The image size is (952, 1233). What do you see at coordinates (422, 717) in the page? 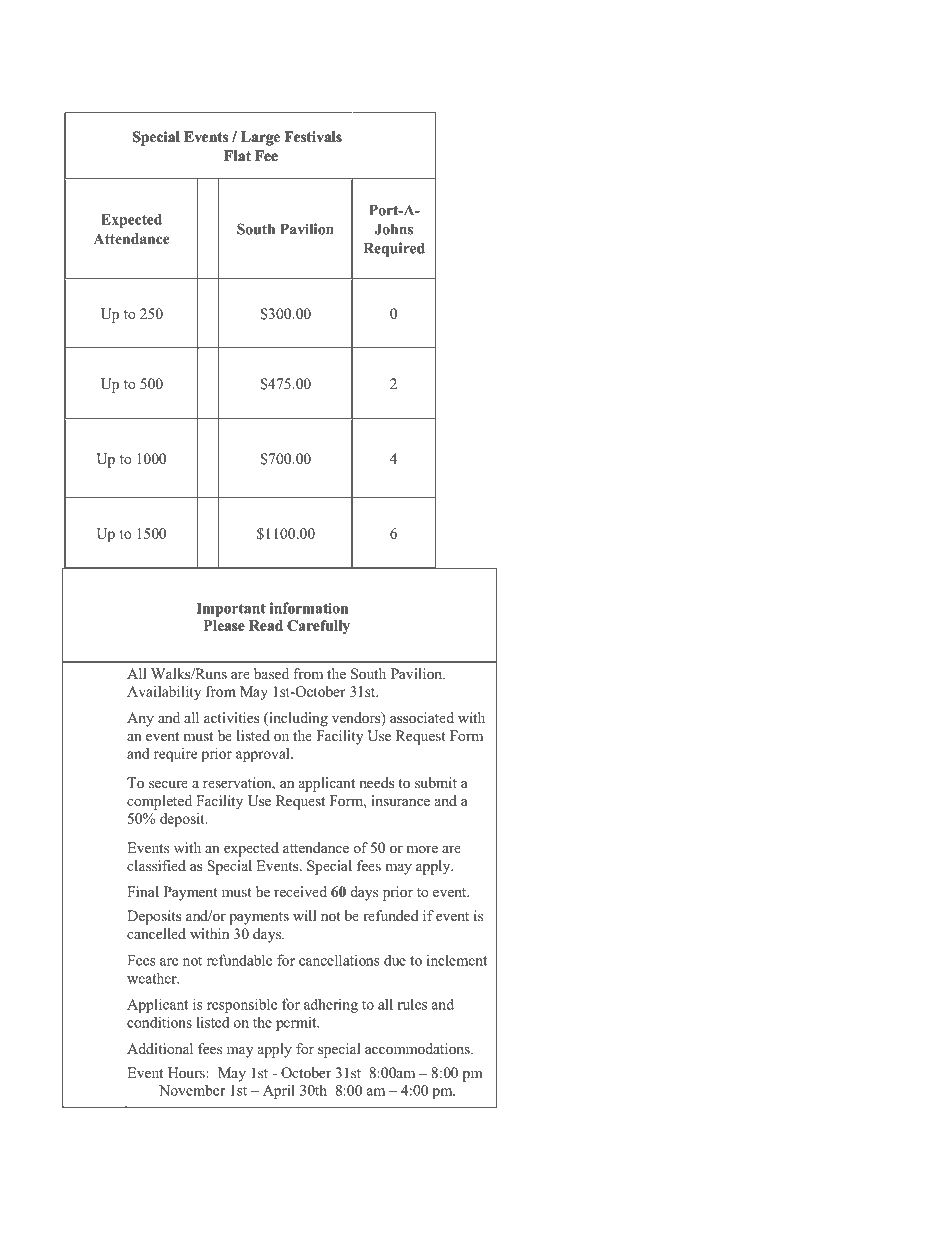
I see `associated` at bounding box center [422, 717].
